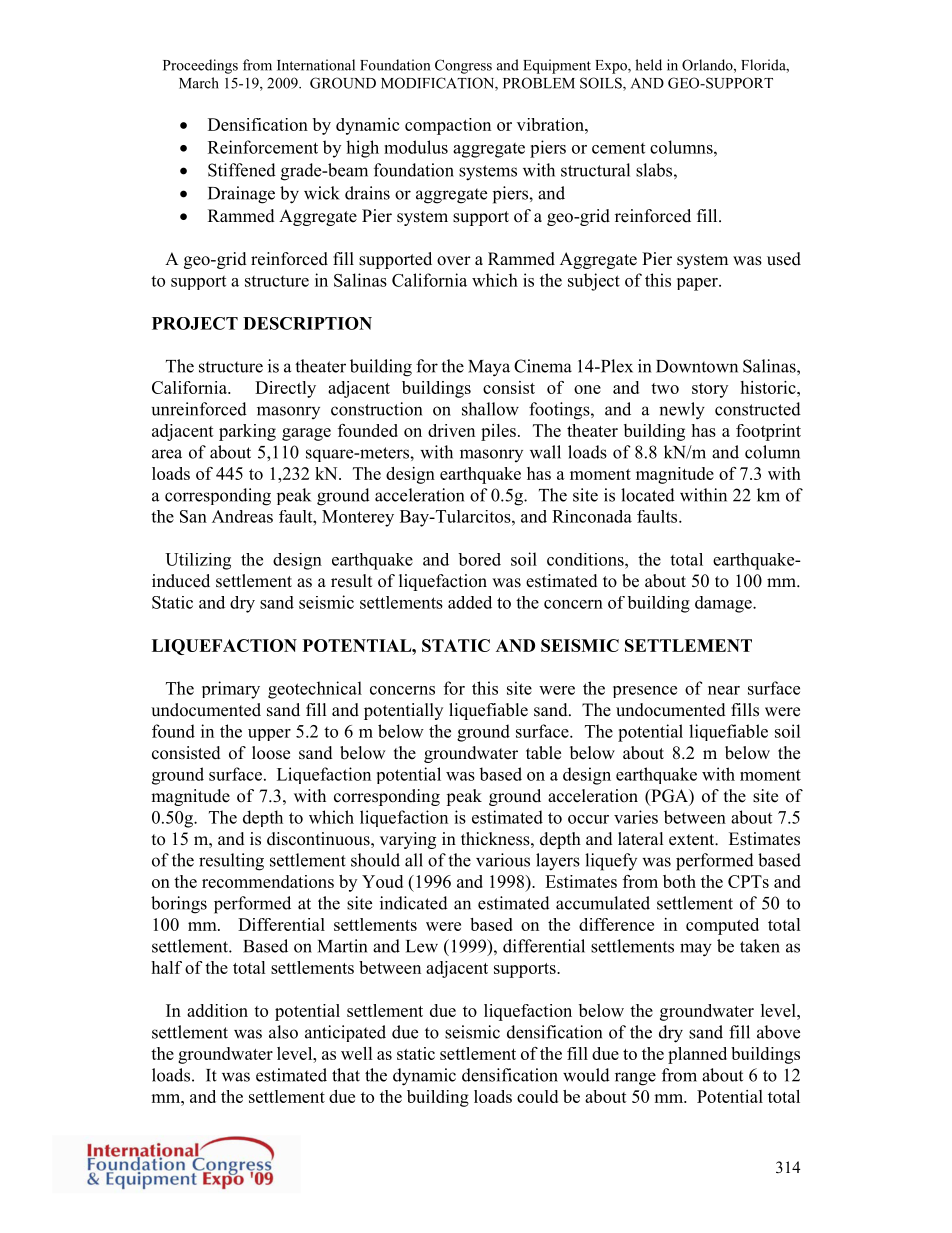  What do you see at coordinates (697, 1055) in the screenshot?
I see `planned` at bounding box center [697, 1055].
